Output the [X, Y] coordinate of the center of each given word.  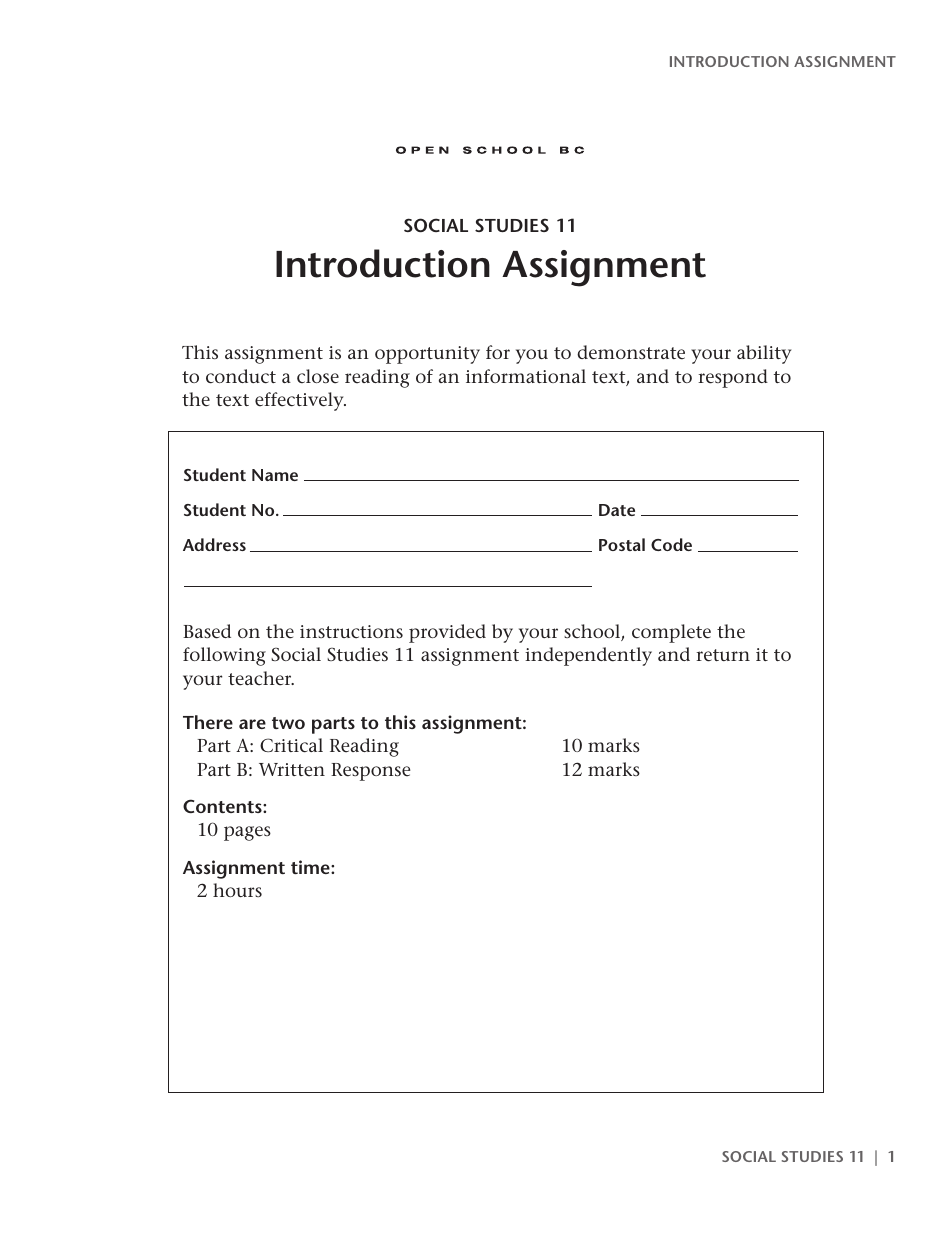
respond [733, 378]
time [311, 867]
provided [447, 633]
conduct [241, 376]
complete [671, 633]
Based [207, 631]
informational [526, 376]
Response [371, 772]
